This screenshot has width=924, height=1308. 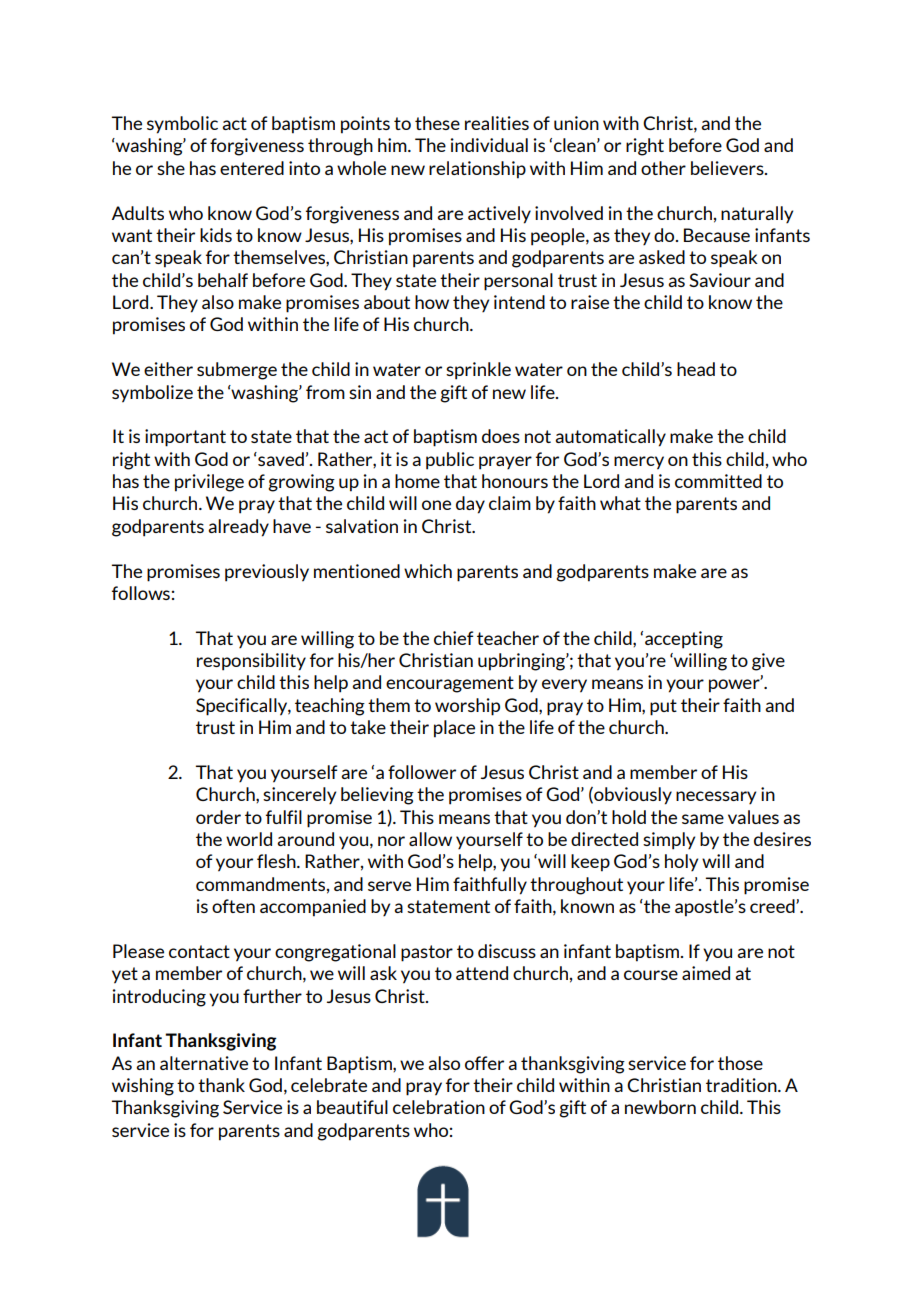 I want to click on allow, so click(x=430, y=839).
